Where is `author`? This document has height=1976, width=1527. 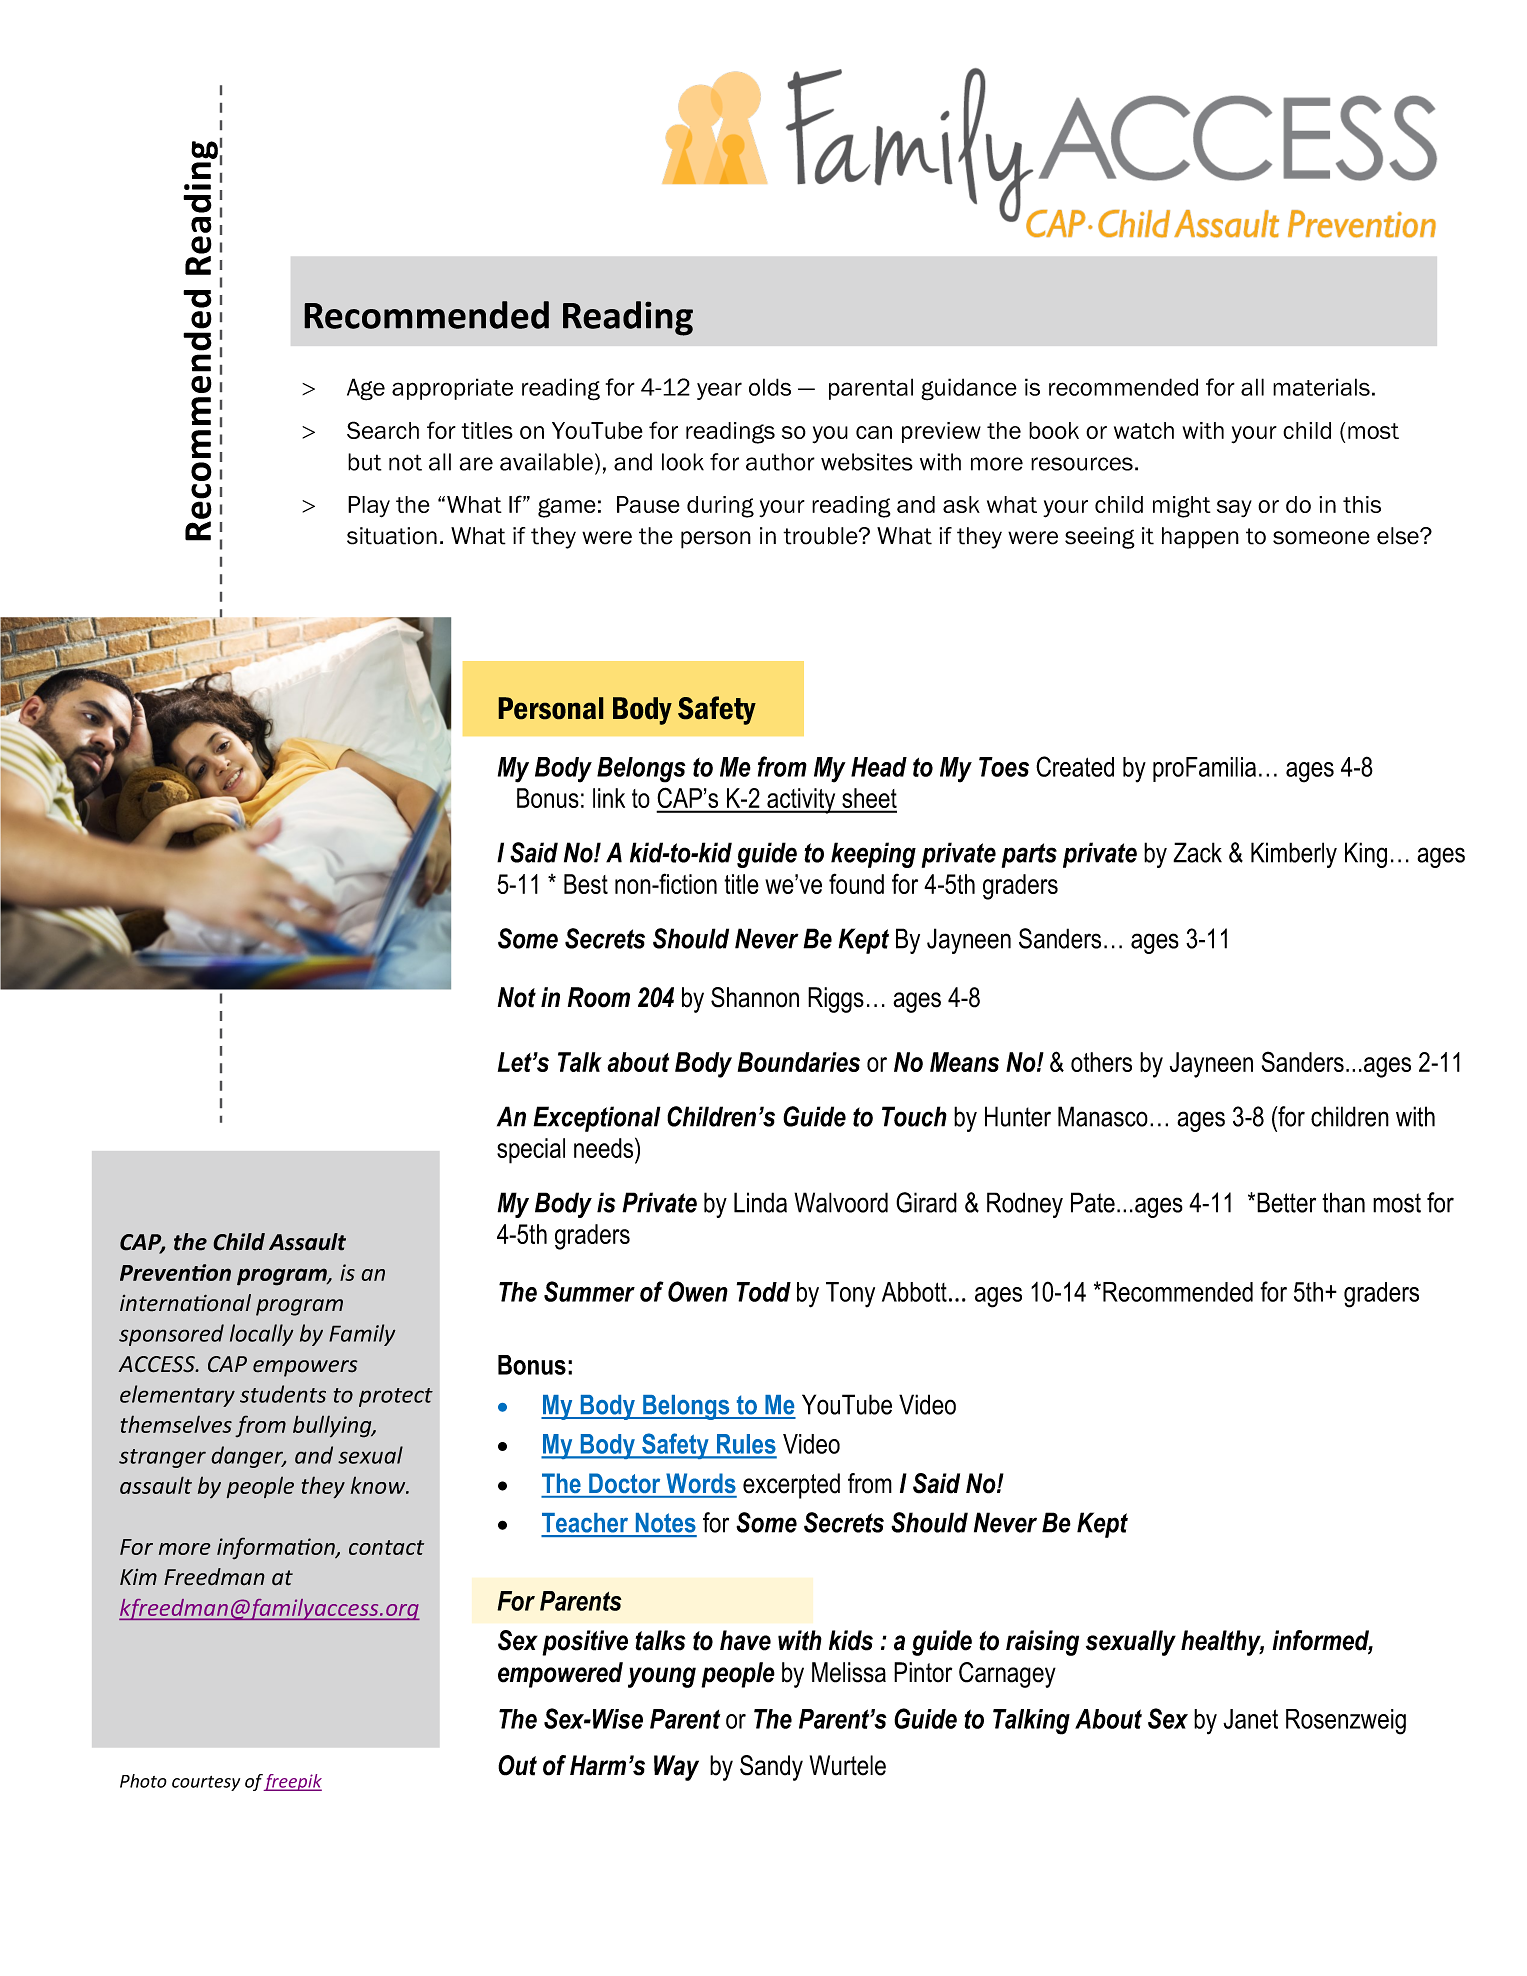 author is located at coordinates (780, 462).
